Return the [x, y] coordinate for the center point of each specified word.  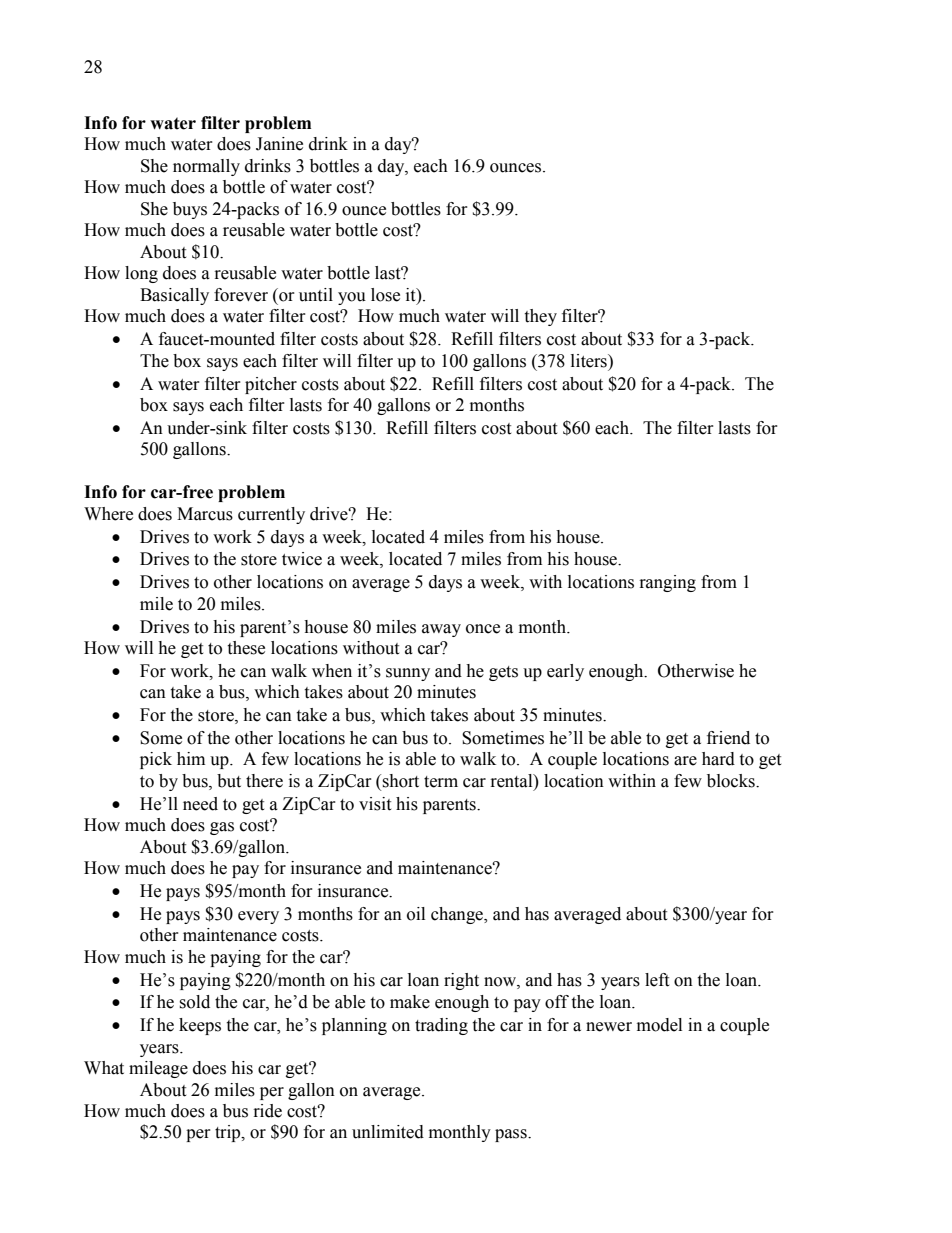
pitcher [271, 385]
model [659, 1025]
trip [229, 1133]
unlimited [388, 1132]
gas [222, 828]
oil [416, 914]
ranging [668, 583]
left [657, 980]
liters [590, 361]
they [540, 317]
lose [385, 295]
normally [206, 167]
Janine [279, 144]
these [246, 648]
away [441, 630]
